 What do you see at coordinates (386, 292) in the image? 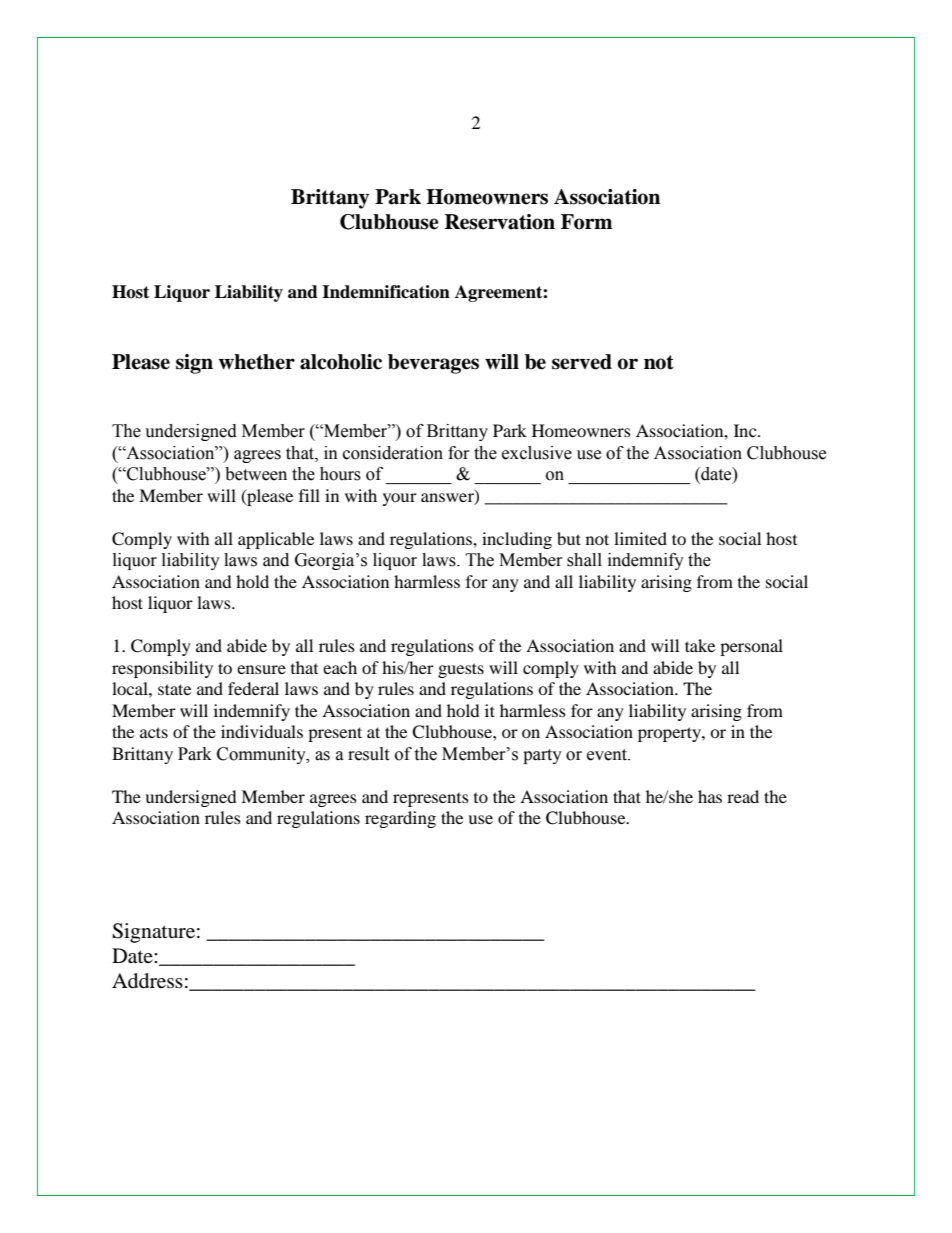
I see `Indemnification` at bounding box center [386, 292].
